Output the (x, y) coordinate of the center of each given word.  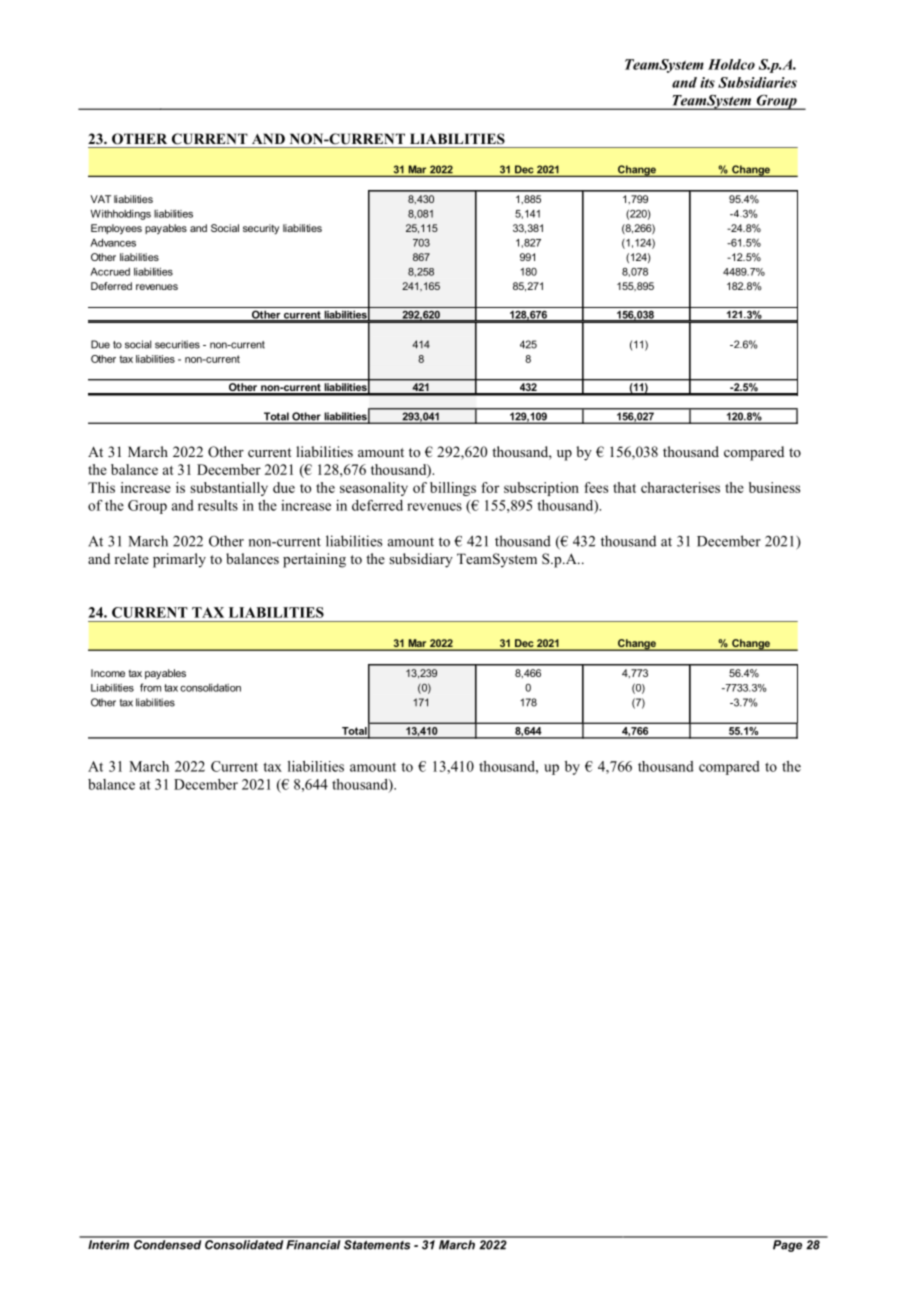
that (624, 487)
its (707, 82)
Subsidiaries (757, 82)
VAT (100, 199)
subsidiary (421, 560)
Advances (113, 243)
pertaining (314, 560)
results (218, 505)
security (261, 229)
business (774, 487)
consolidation (210, 688)
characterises (680, 487)
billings (453, 489)
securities (177, 344)
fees (596, 487)
